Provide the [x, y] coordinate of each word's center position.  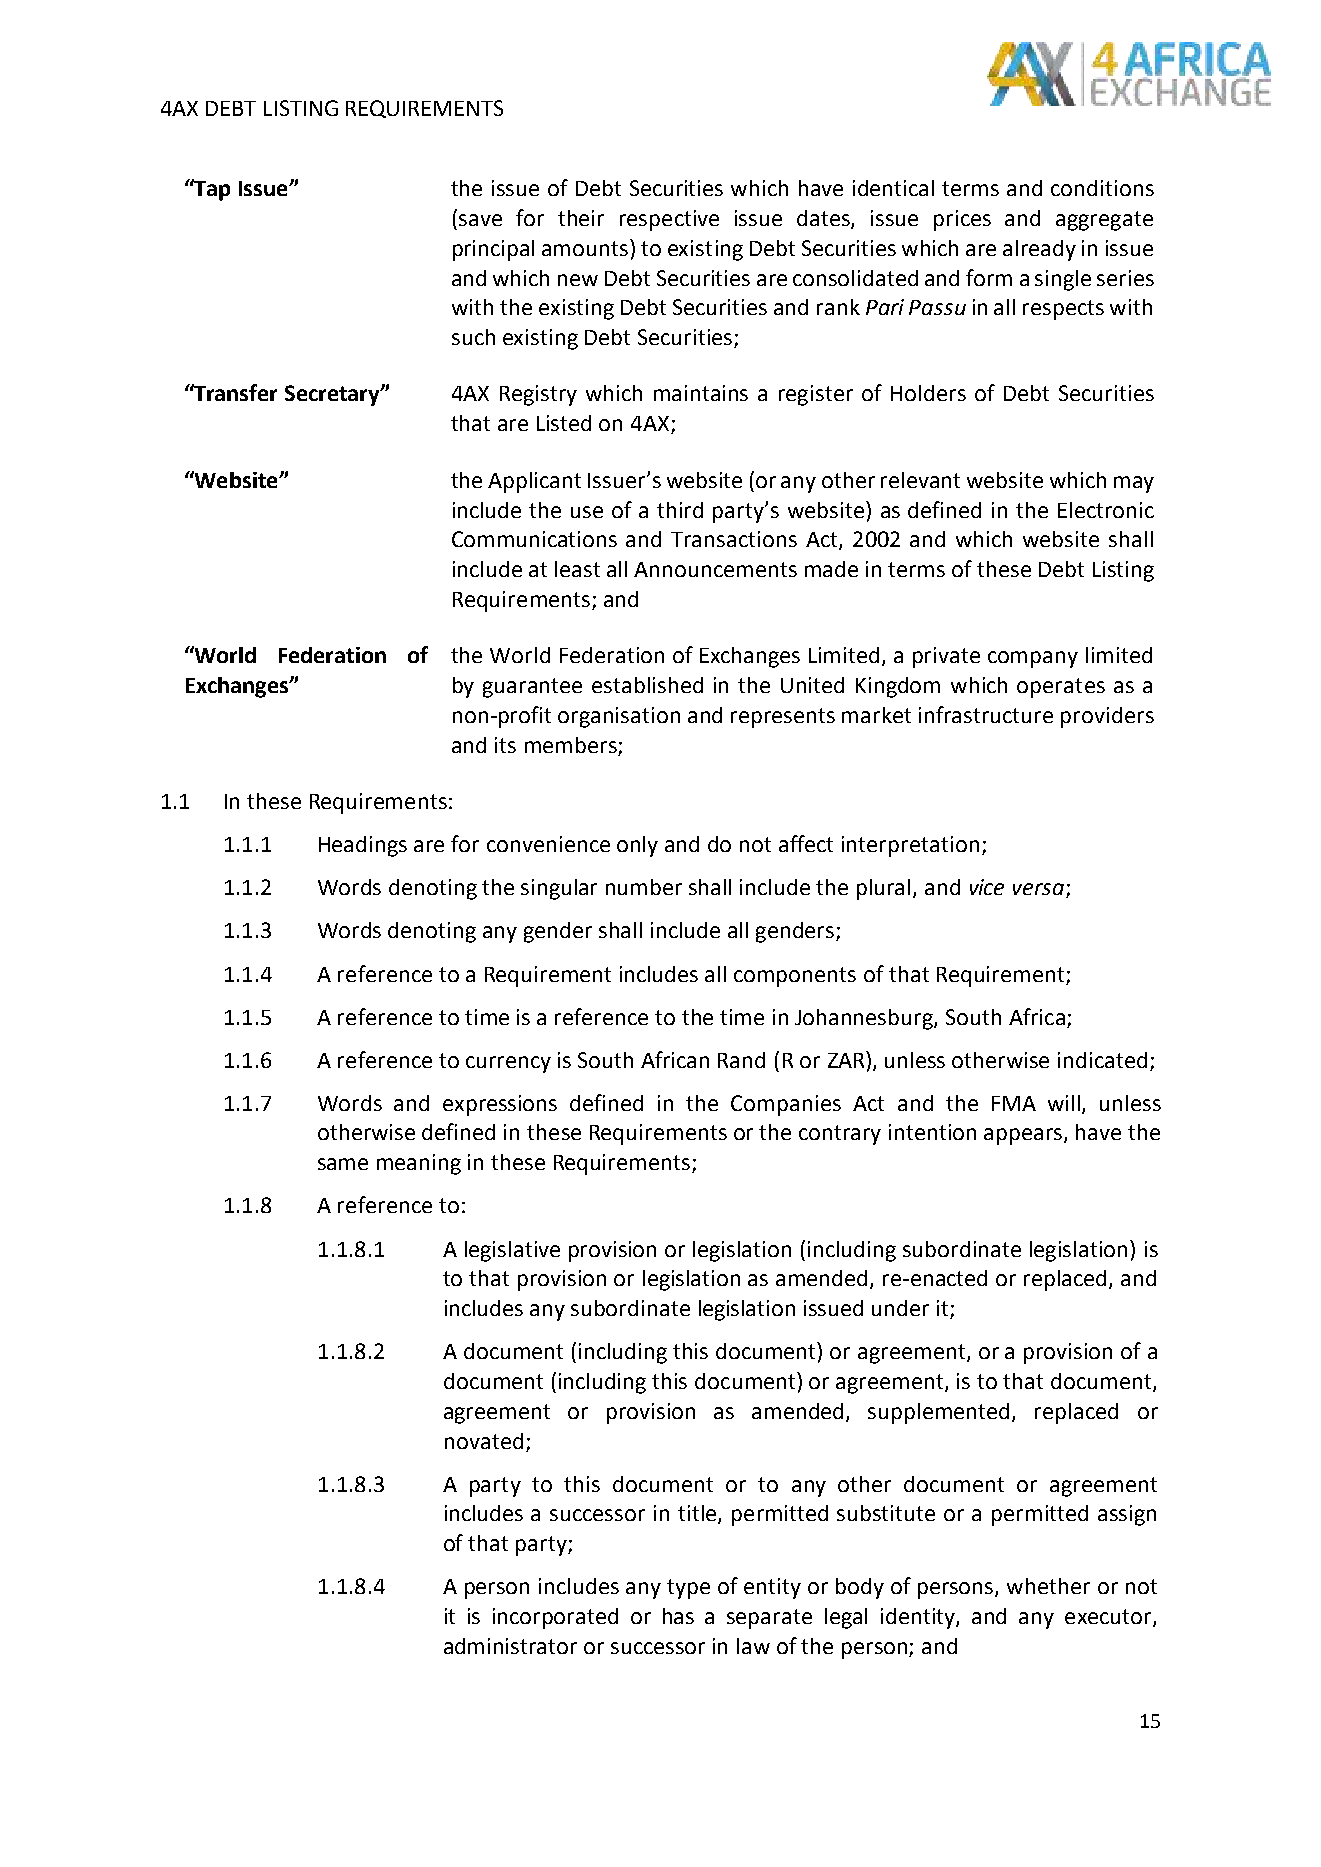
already [1039, 250]
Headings [363, 846]
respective [669, 220]
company [1033, 659]
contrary [840, 1135]
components [795, 977]
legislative [512, 1251]
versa [1038, 889]
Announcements [715, 569]
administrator [510, 1646]
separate [769, 1619]
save [480, 220]
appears [1024, 1136]
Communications [534, 539]
